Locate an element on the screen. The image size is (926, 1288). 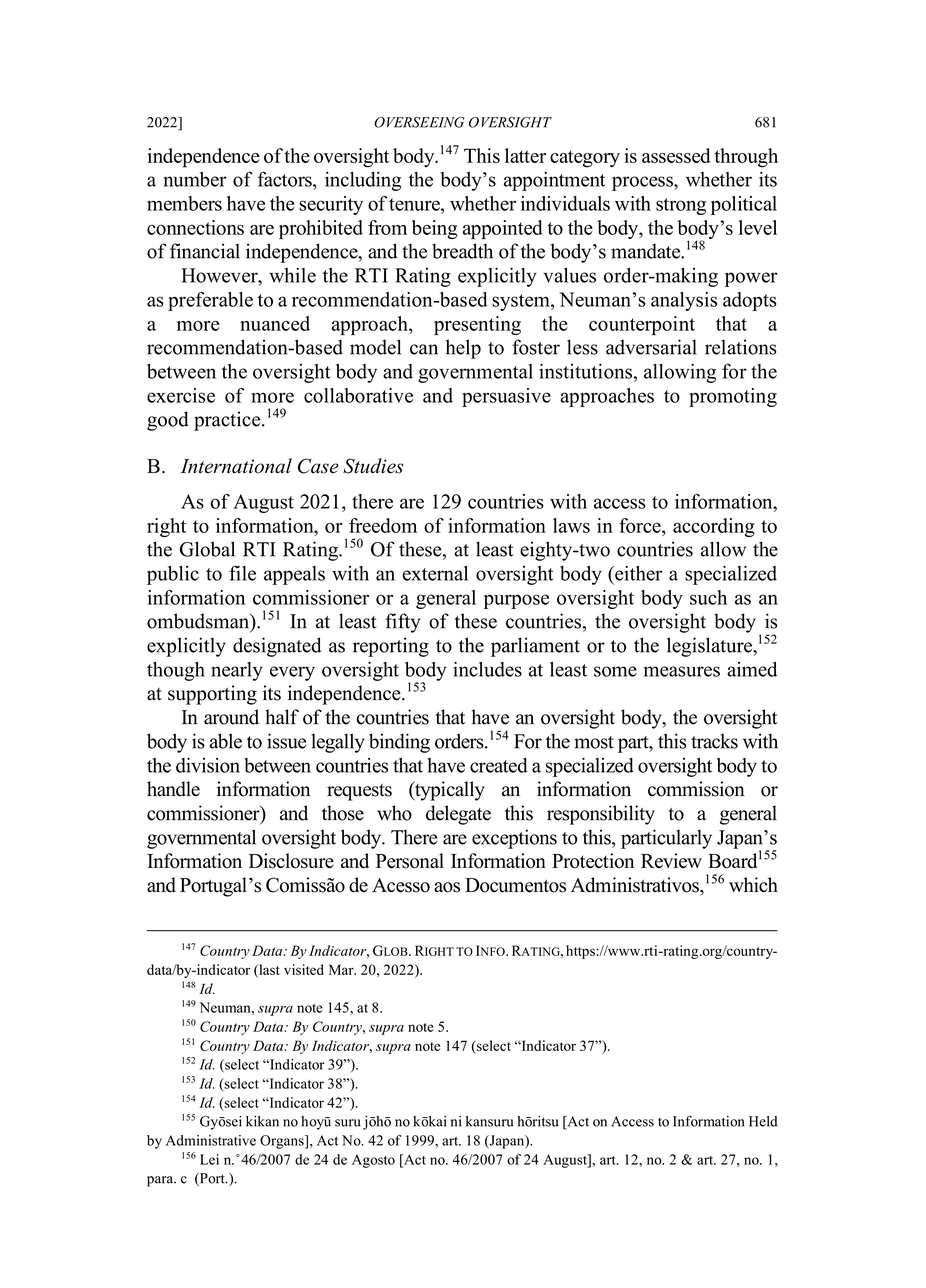
Agosto is located at coordinates (373, 1161).
